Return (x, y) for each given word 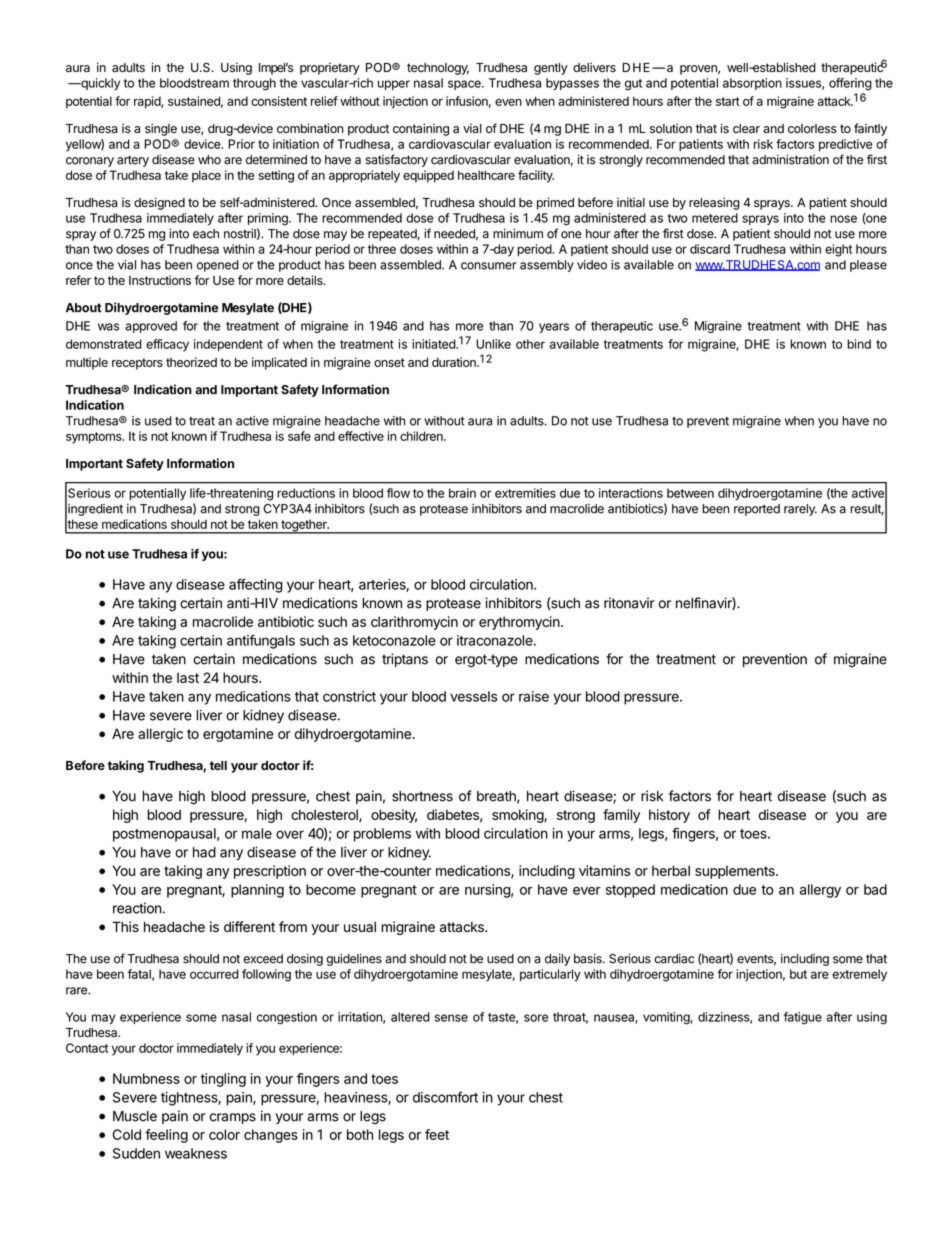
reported (757, 510)
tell (218, 765)
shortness (422, 796)
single (161, 129)
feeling (166, 1136)
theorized (191, 362)
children (422, 436)
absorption (752, 84)
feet (437, 1134)
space (465, 85)
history (669, 816)
